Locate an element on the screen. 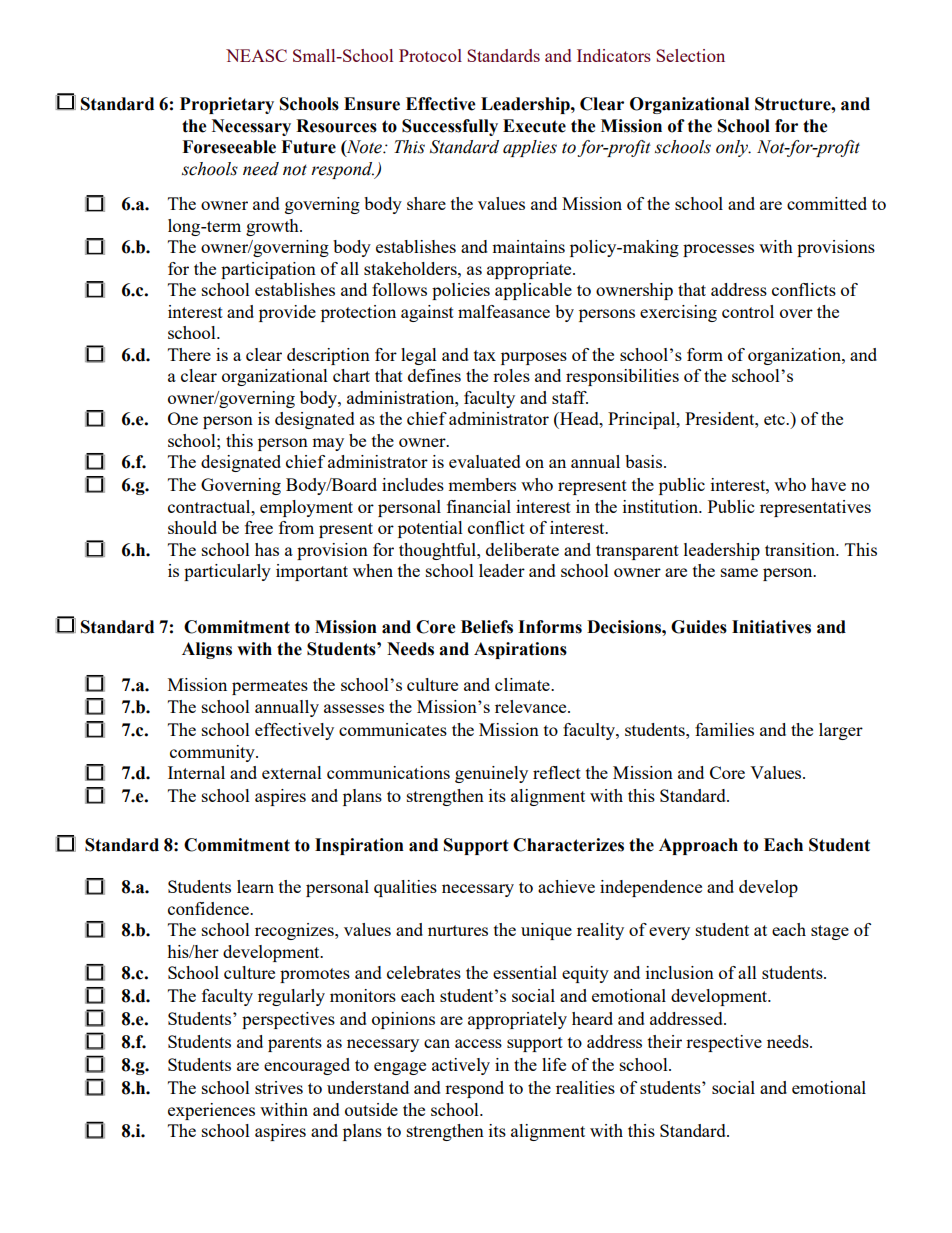  genuinely is located at coordinates (491, 774).
